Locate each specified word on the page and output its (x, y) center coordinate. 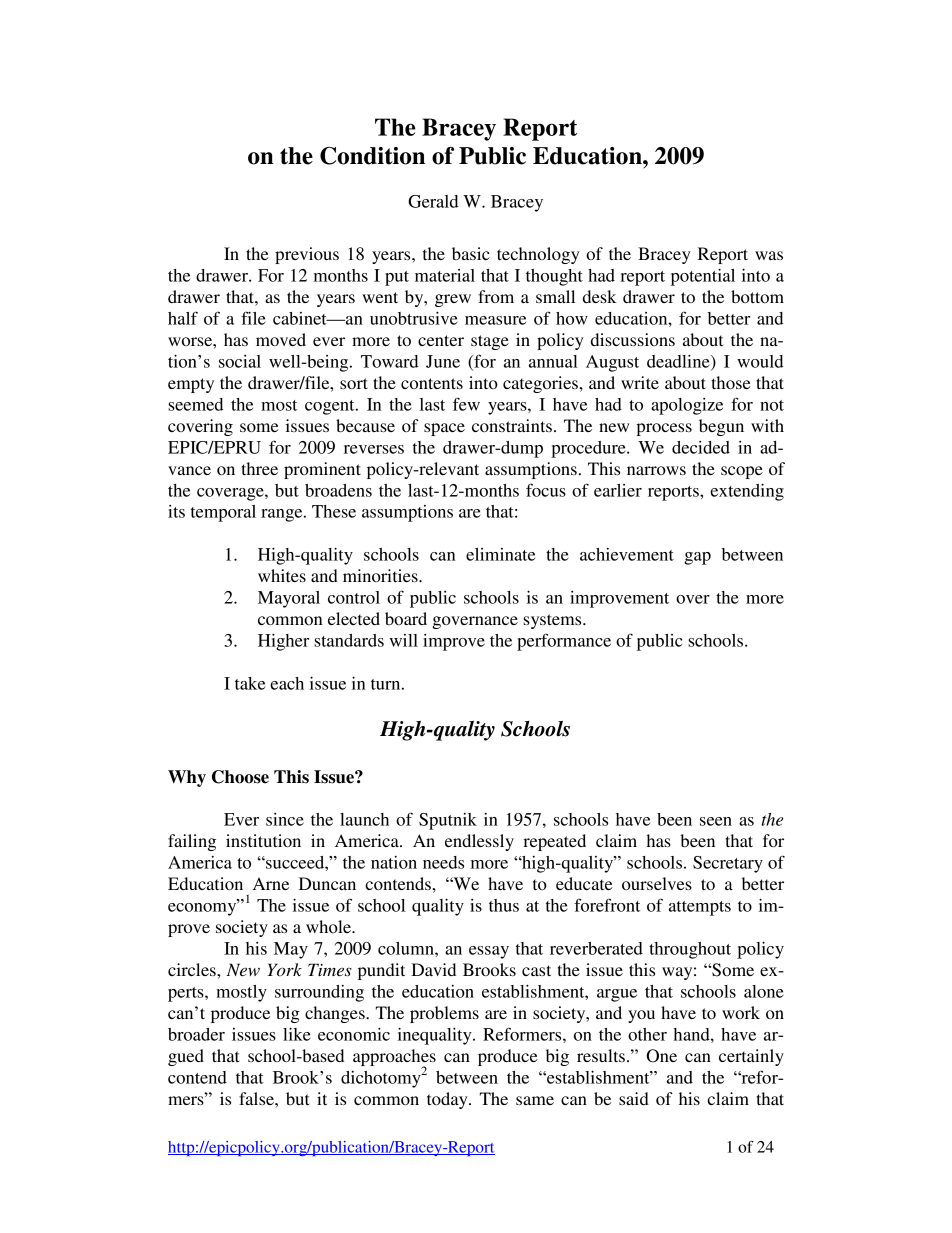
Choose (240, 777)
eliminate (500, 554)
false (257, 1098)
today (448, 1100)
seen (716, 821)
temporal (223, 513)
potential (703, 277)
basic (471, 253)
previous (307, 255)
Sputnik (448, 821)
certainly (751, 1057)
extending (747, 492)
